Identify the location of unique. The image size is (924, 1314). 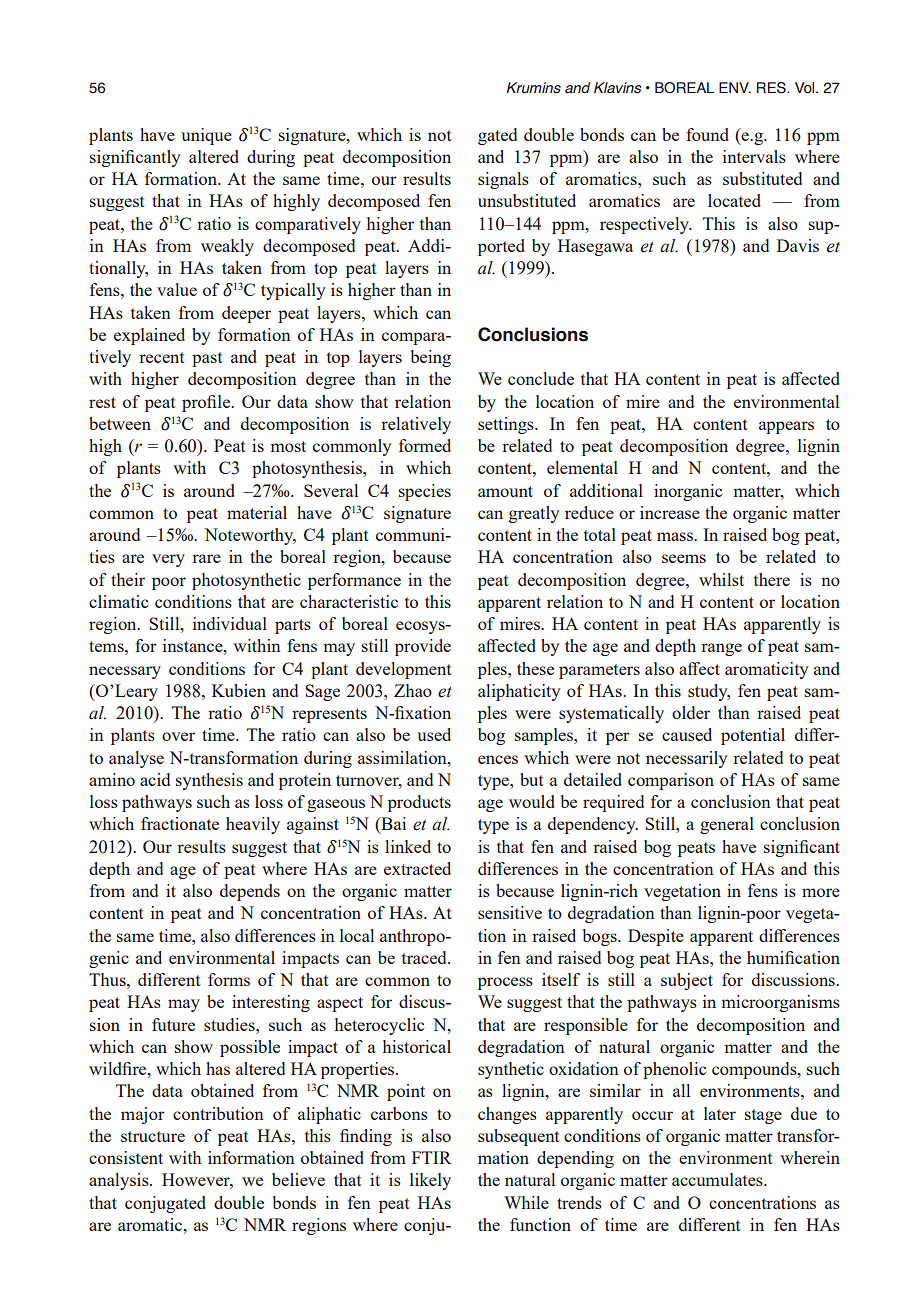
(206, 136).
